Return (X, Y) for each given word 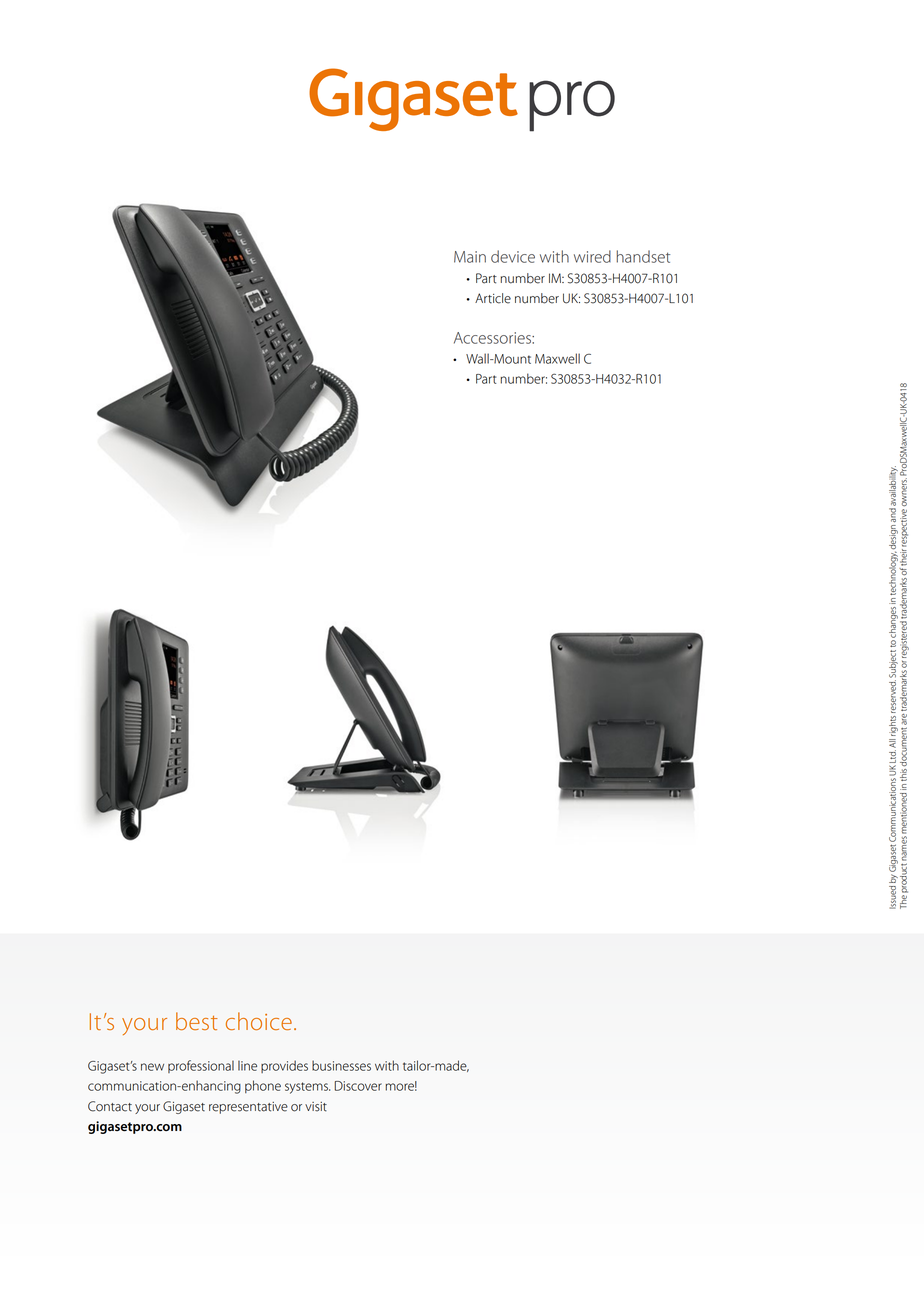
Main (470, 257)
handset (643, 256)
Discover (358, 1086)
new (152, 1067)
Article (493, 298)
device (513, 256)
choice (259, 1021)
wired (592, 256)
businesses (341, 1065)
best (197, 1021)
